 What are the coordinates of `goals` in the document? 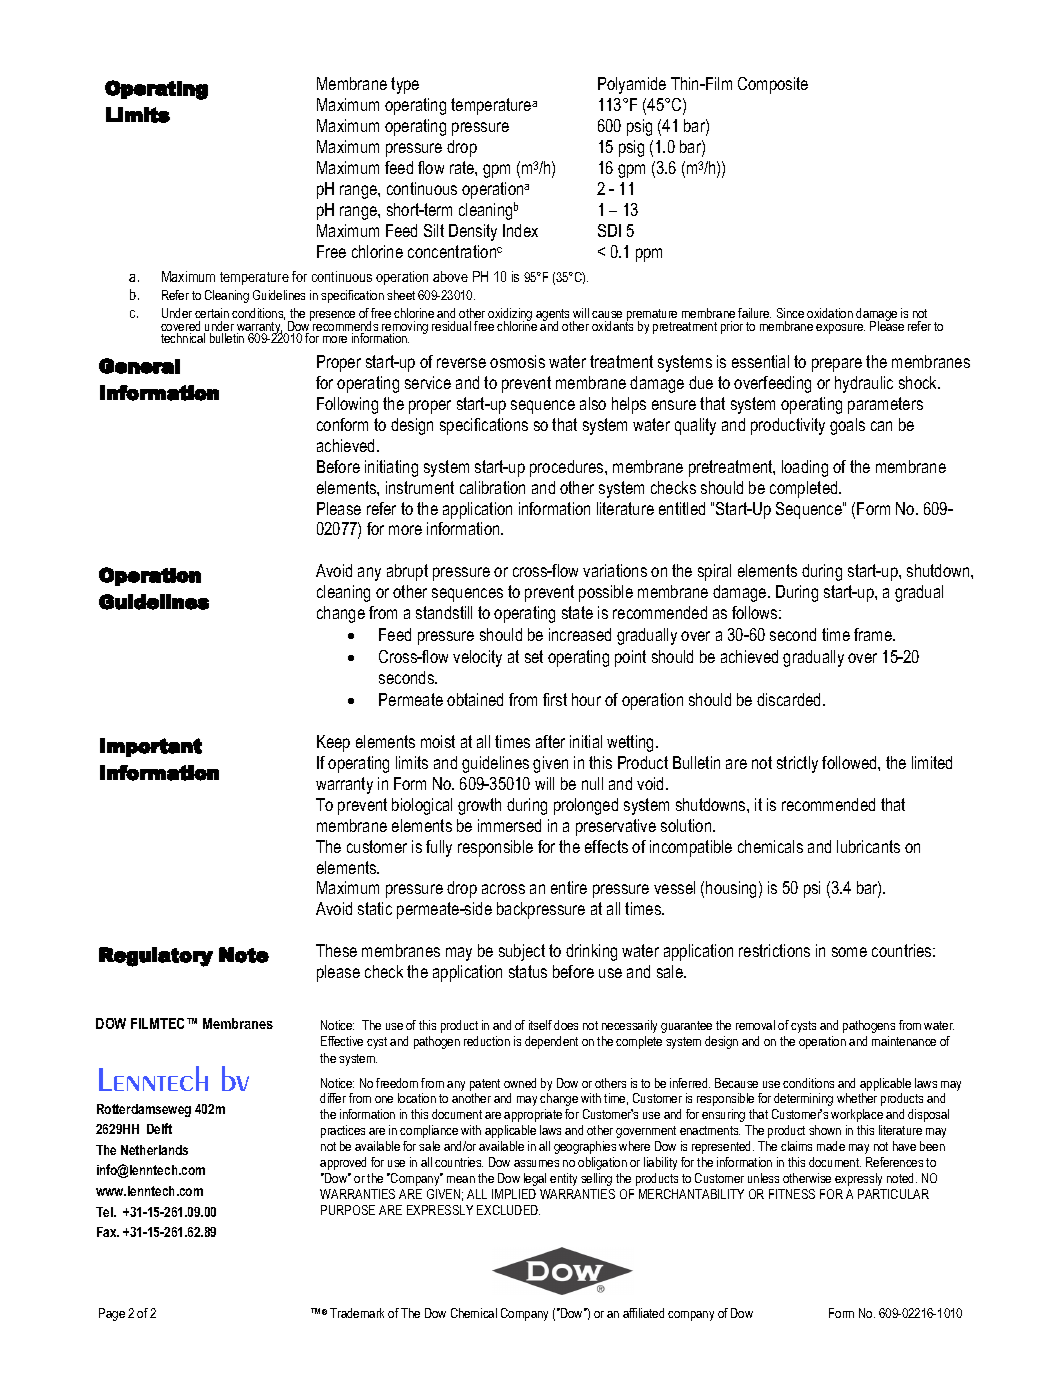 It's located at (847, 426).
